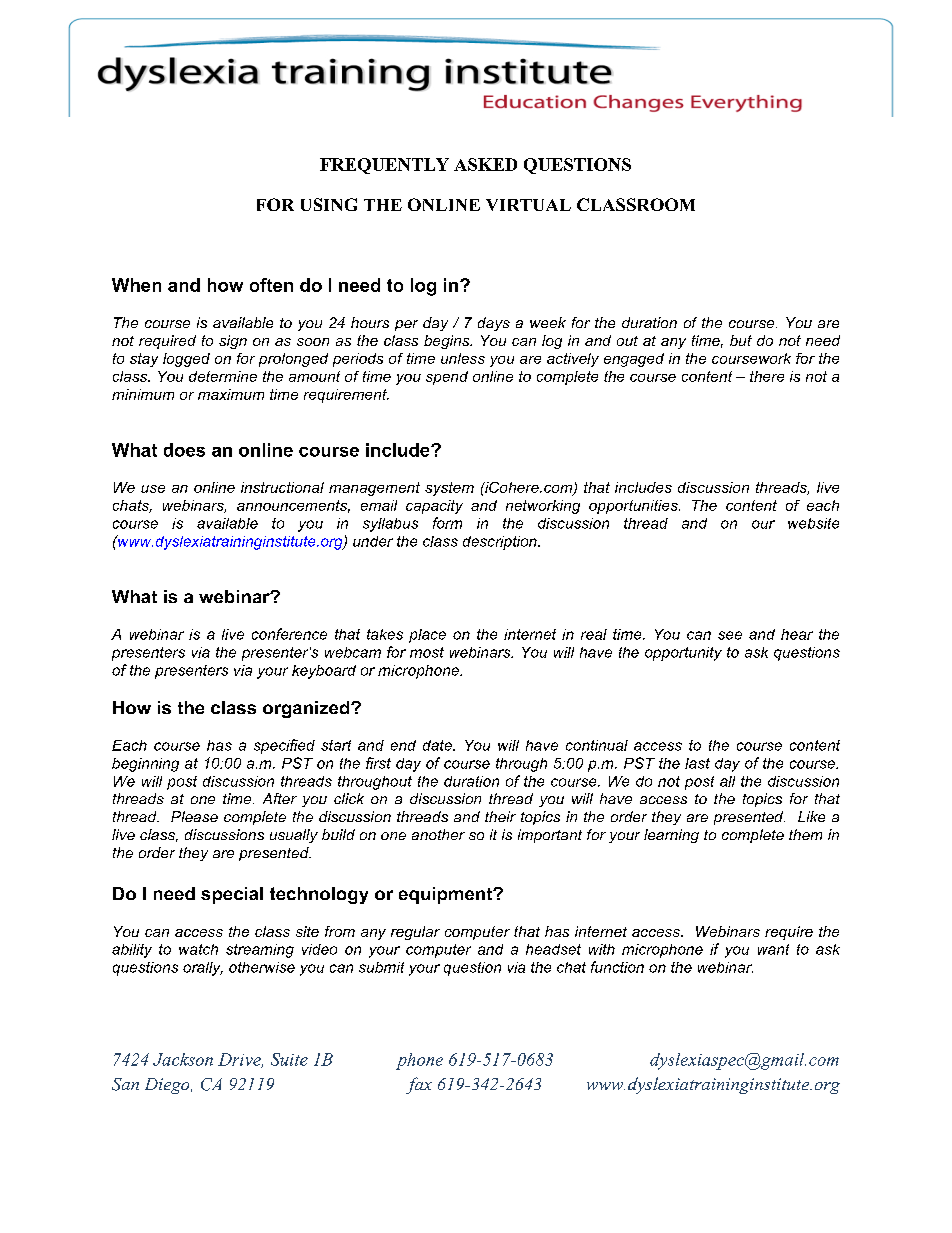 The width and height of the image is (952, 1233). What do you see at coordinates (231, 394) in the image?
I see `maximum` at bounding box center [231, 394].
